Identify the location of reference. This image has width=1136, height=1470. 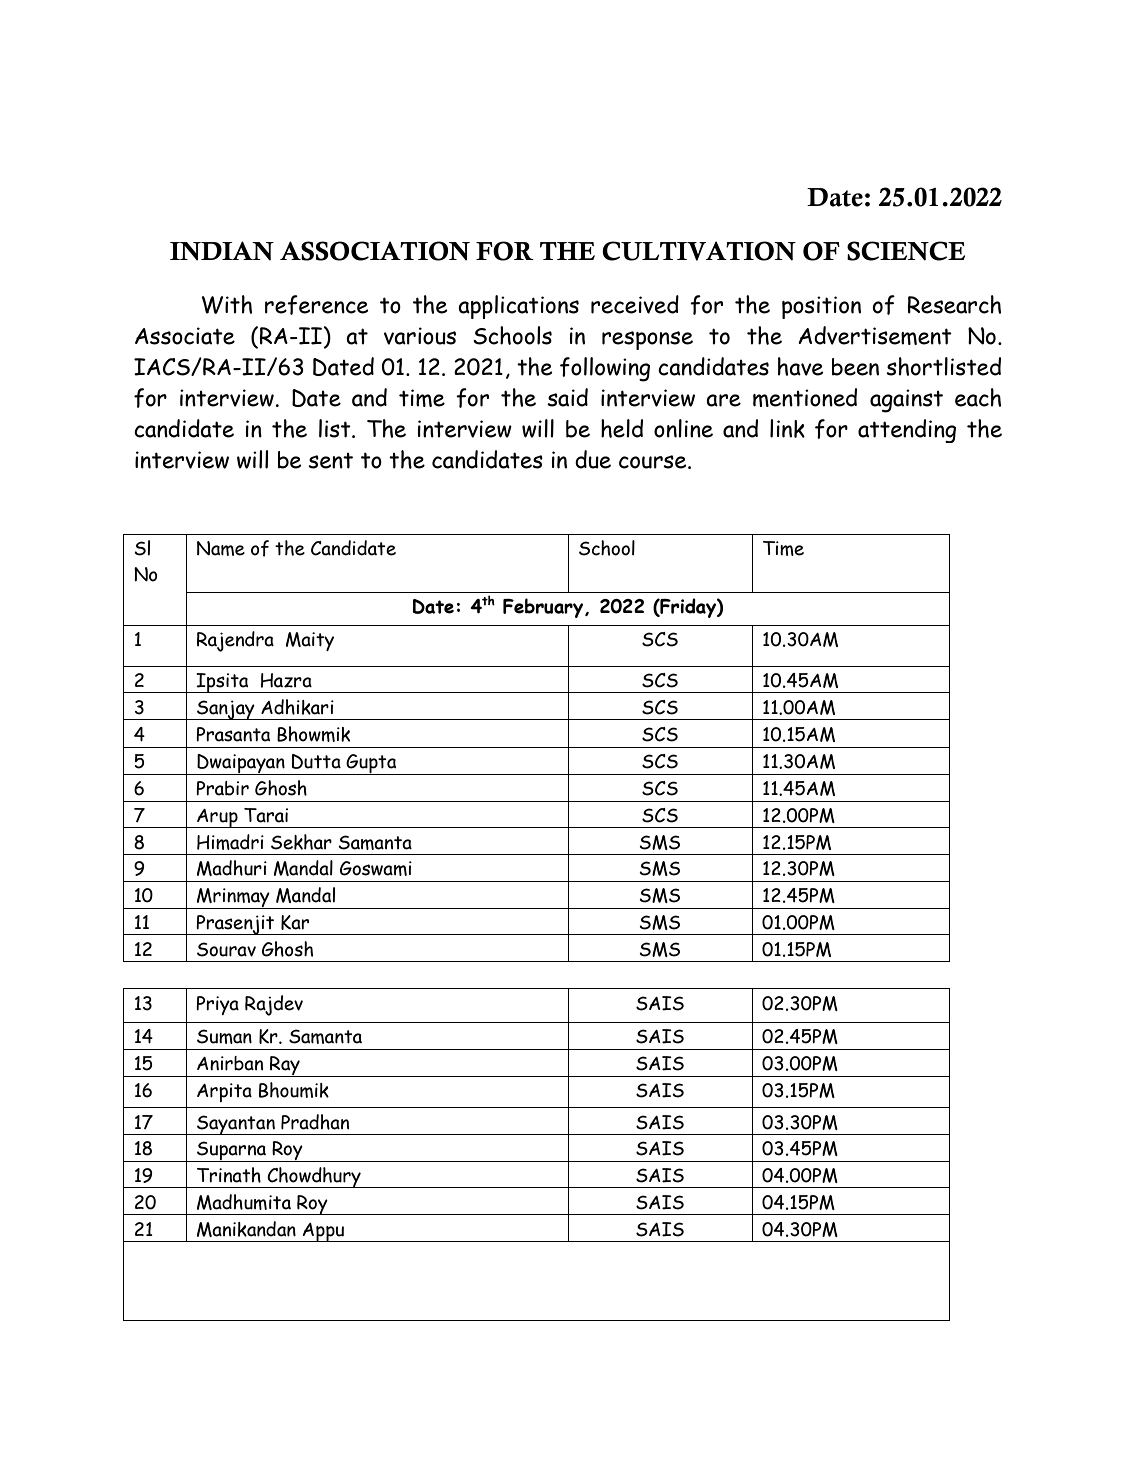
(317, 305).
